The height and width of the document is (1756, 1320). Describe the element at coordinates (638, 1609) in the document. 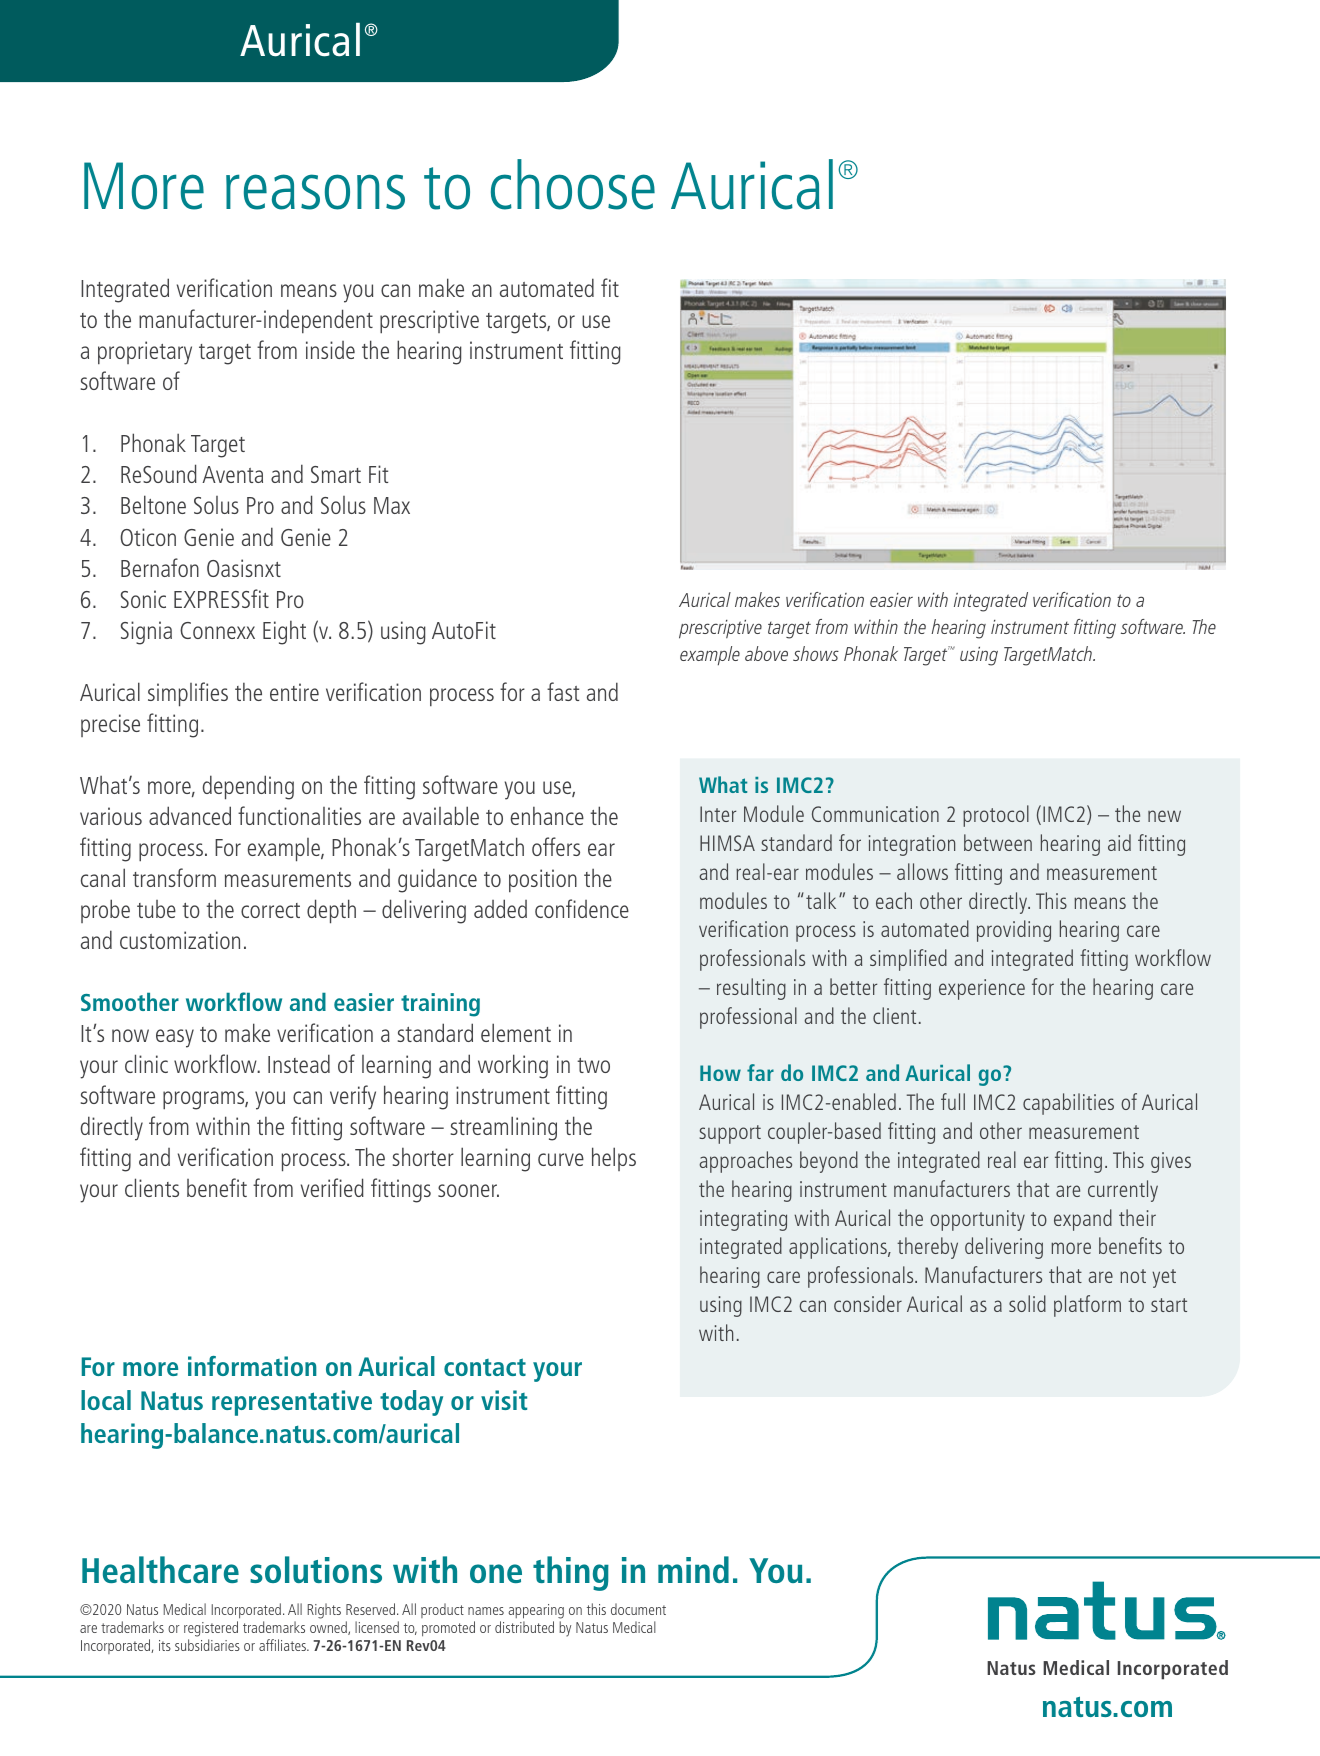

I see `document` at that location.
